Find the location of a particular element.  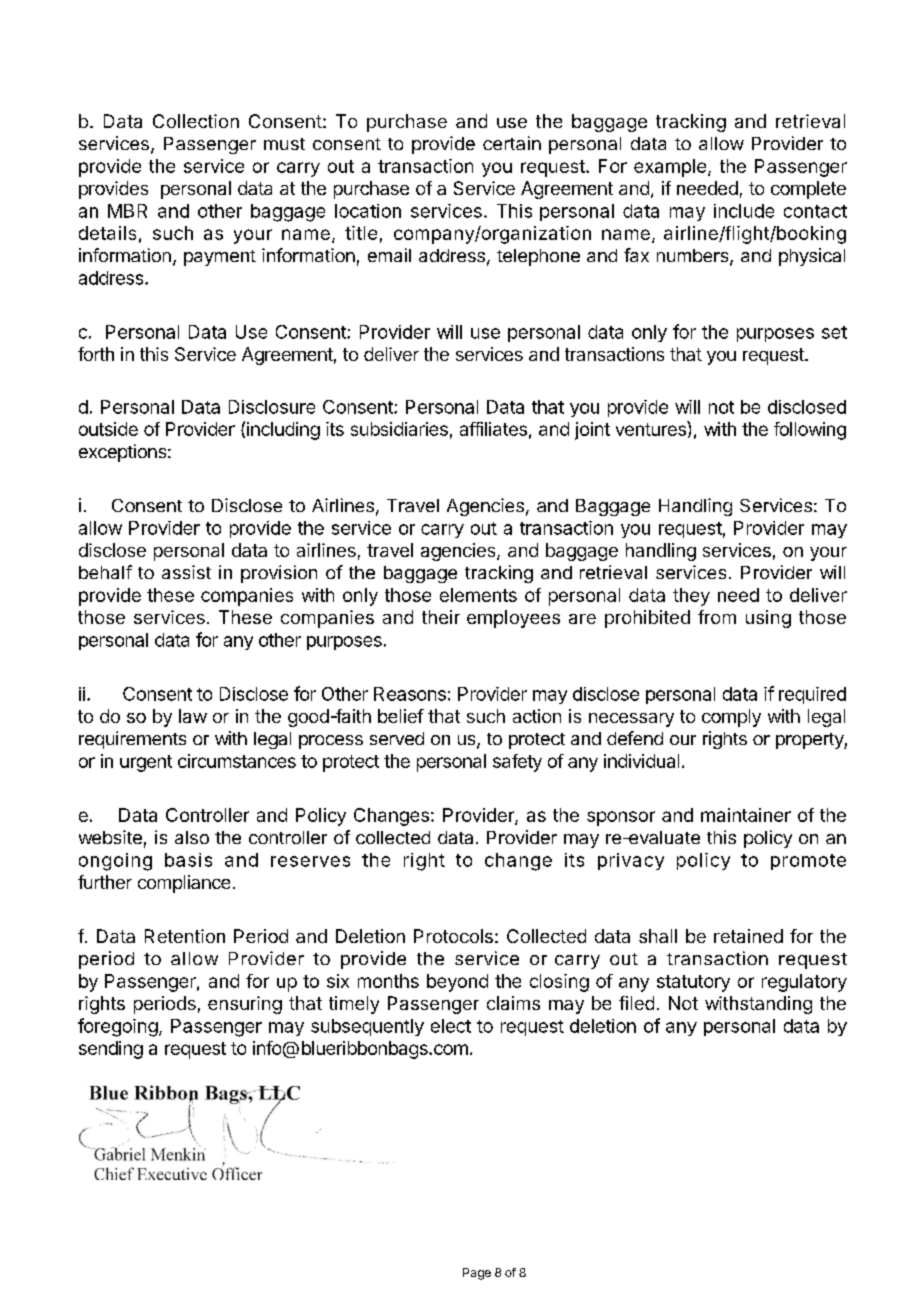

Reasons is located at coordinates (410, 694).
